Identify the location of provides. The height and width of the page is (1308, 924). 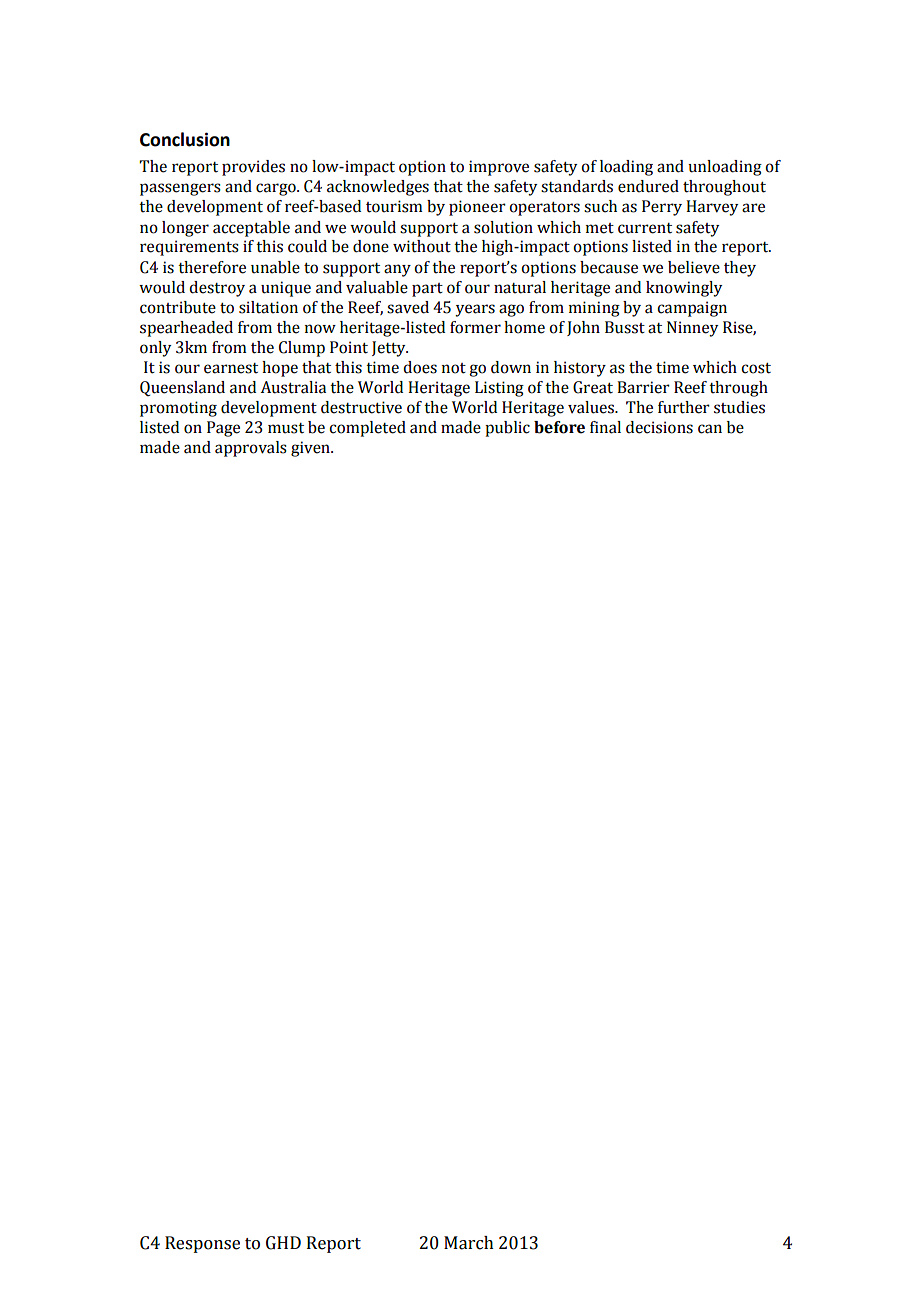
(253, 168).
